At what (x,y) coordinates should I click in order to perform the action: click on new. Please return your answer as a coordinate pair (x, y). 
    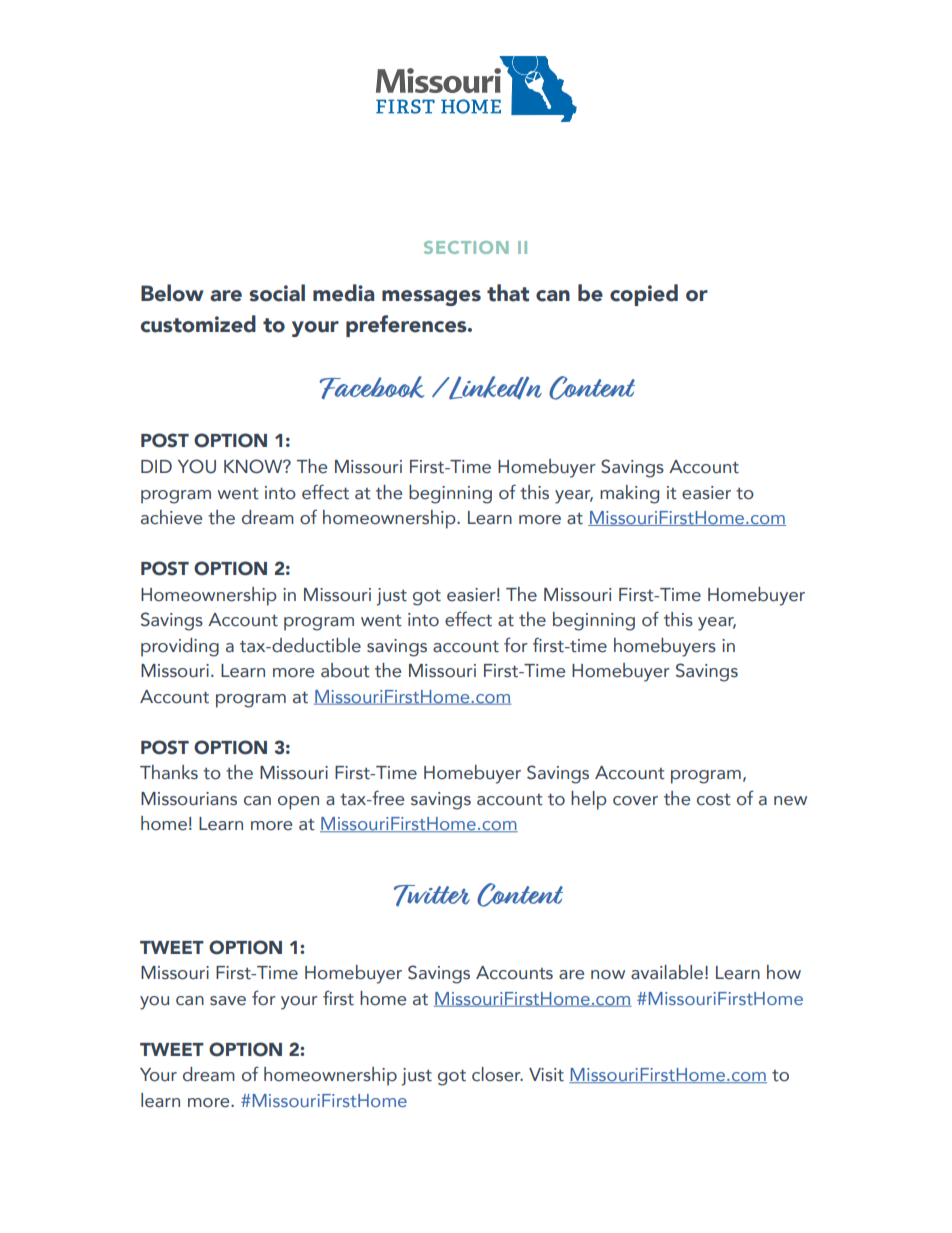
    Looking at the image, I should click on (790, 801).
